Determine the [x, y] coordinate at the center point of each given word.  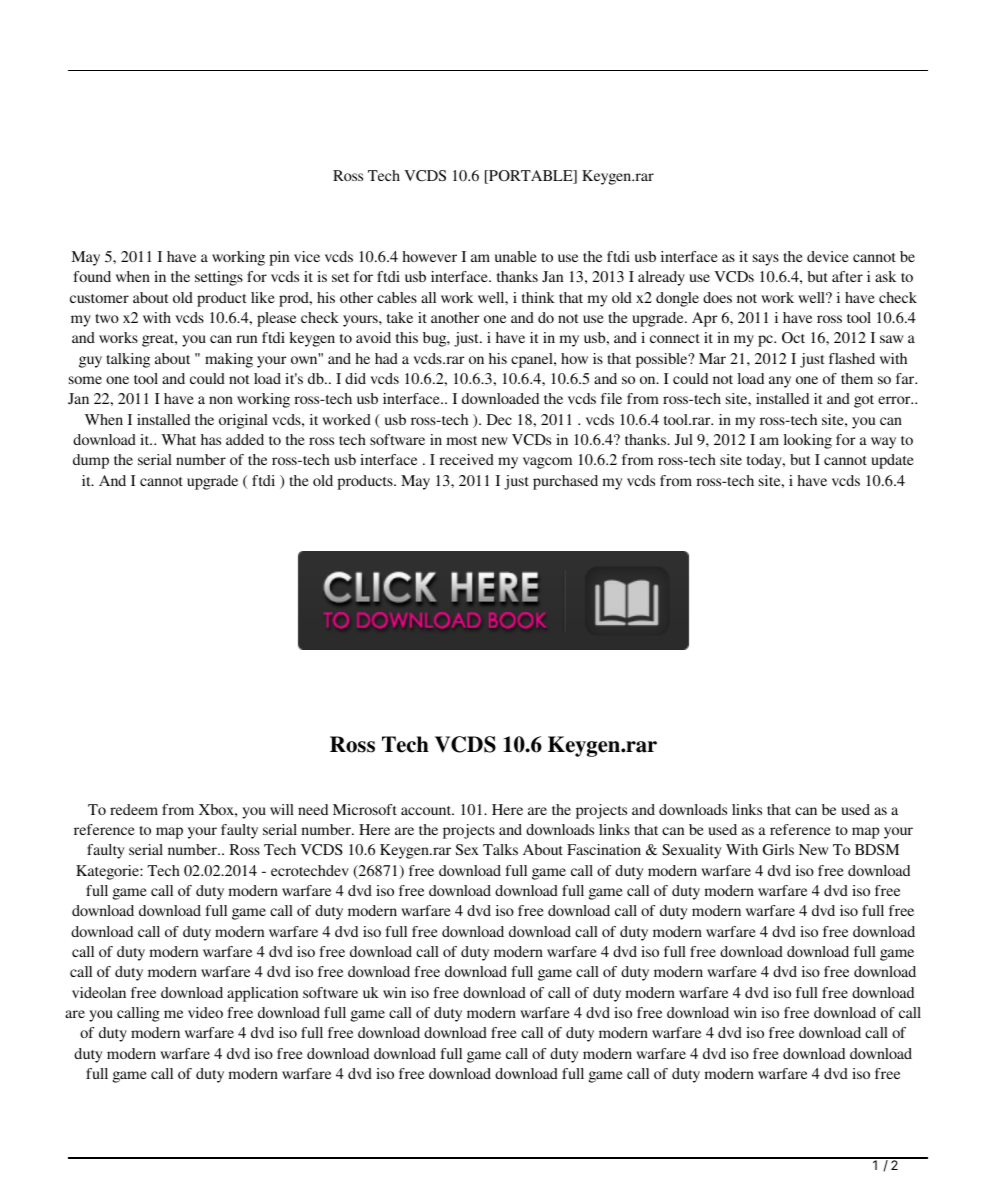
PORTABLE [531, 177]
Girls [778, 850]
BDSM [877, 849]
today [765, 461]
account [427, 810]
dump [91, 461]
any [780, 382]
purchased [565, 482]
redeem [134, 809]
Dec [499, 419]
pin [279, 258]
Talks [500, 849]
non [221, 400]
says [766, 260]
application [262, 994]
